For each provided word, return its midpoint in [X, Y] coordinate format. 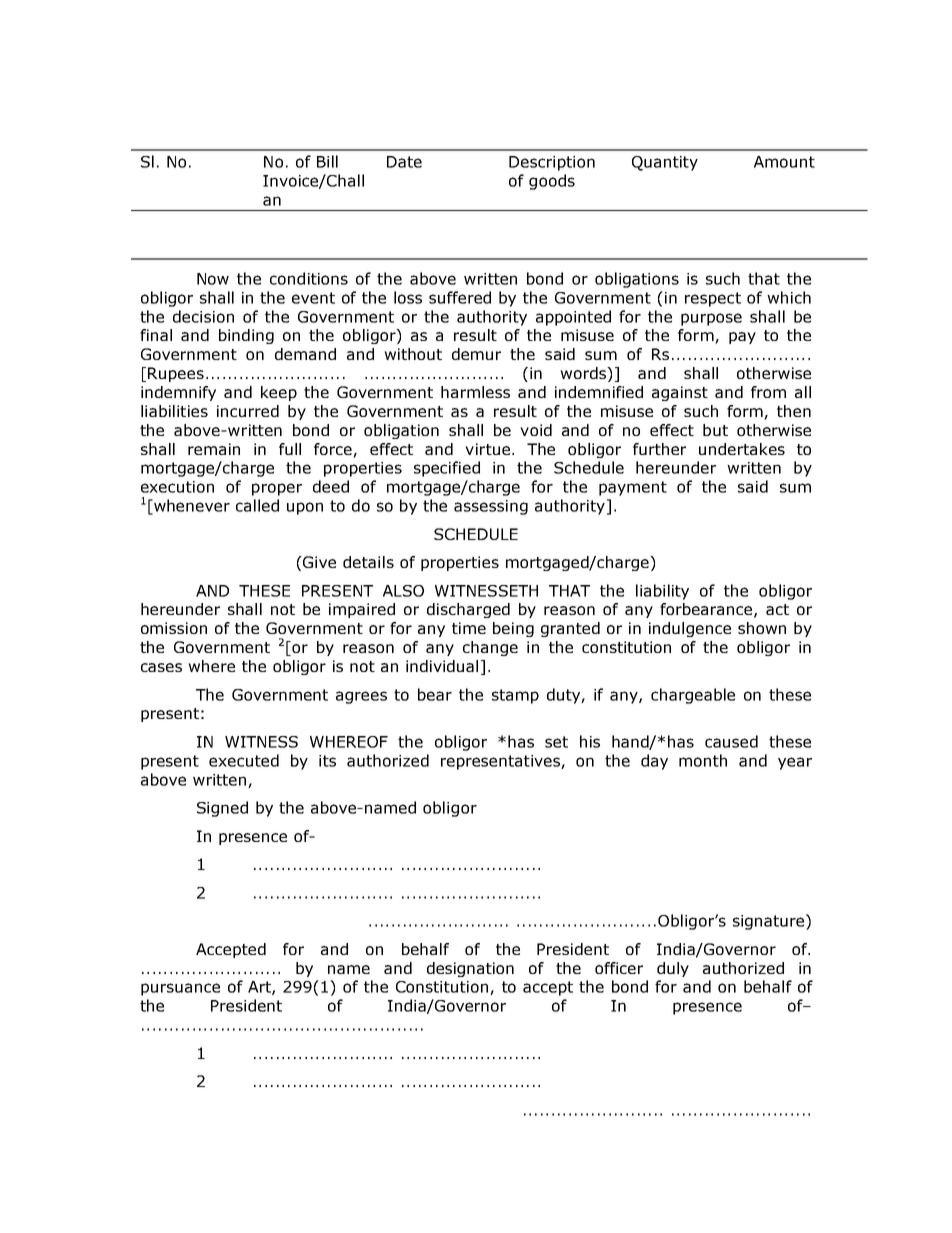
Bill [327, 161]
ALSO [403, 591]
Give [318, 562]
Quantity [665, 163]
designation [470, 969]
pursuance [180, 989]
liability [662, 592]
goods [552, 182]
